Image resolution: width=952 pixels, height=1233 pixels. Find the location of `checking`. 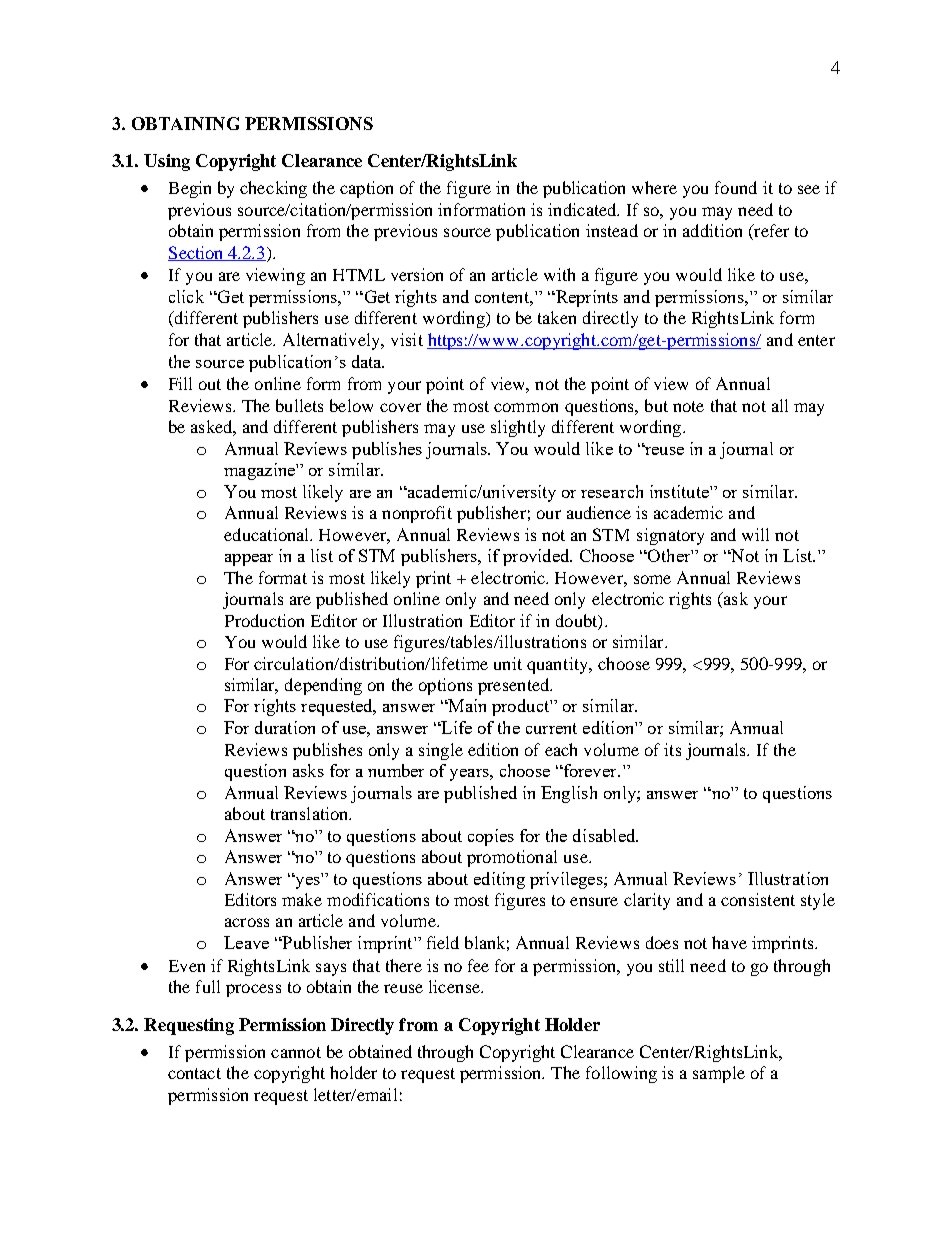

checking is located at coordinates (273, 189).
